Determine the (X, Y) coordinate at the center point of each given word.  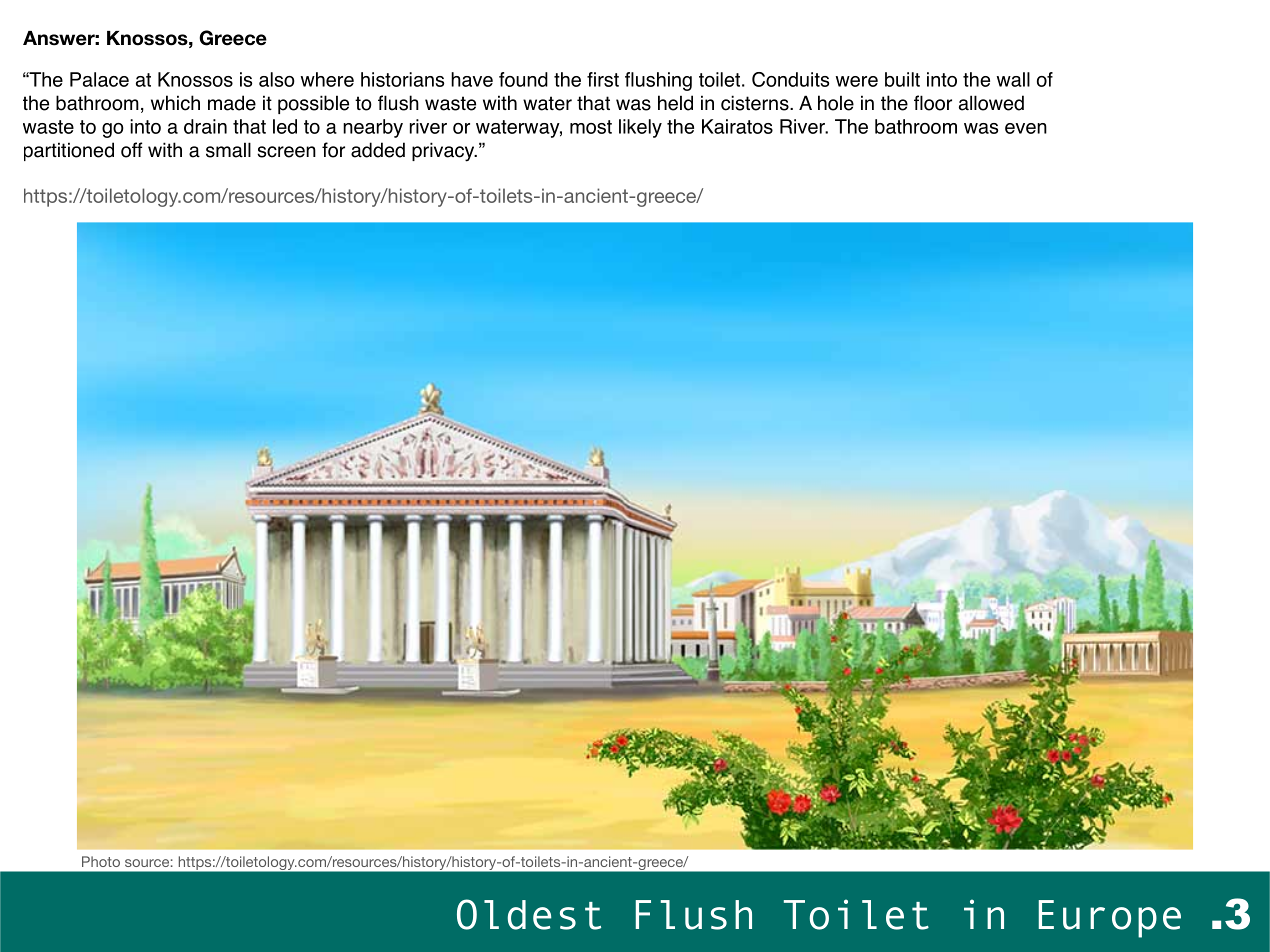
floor (933, 103)
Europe (1110, 919)
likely (640, 128)
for (333, 150)
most (591, 127)
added (378, 150)
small (228, 150)
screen (286, 152)
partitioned (69, 151)
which (175, 103)
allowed (991, 103)
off (131, 150)
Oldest (529, 914)
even (1026, 128)
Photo (101, 861)
